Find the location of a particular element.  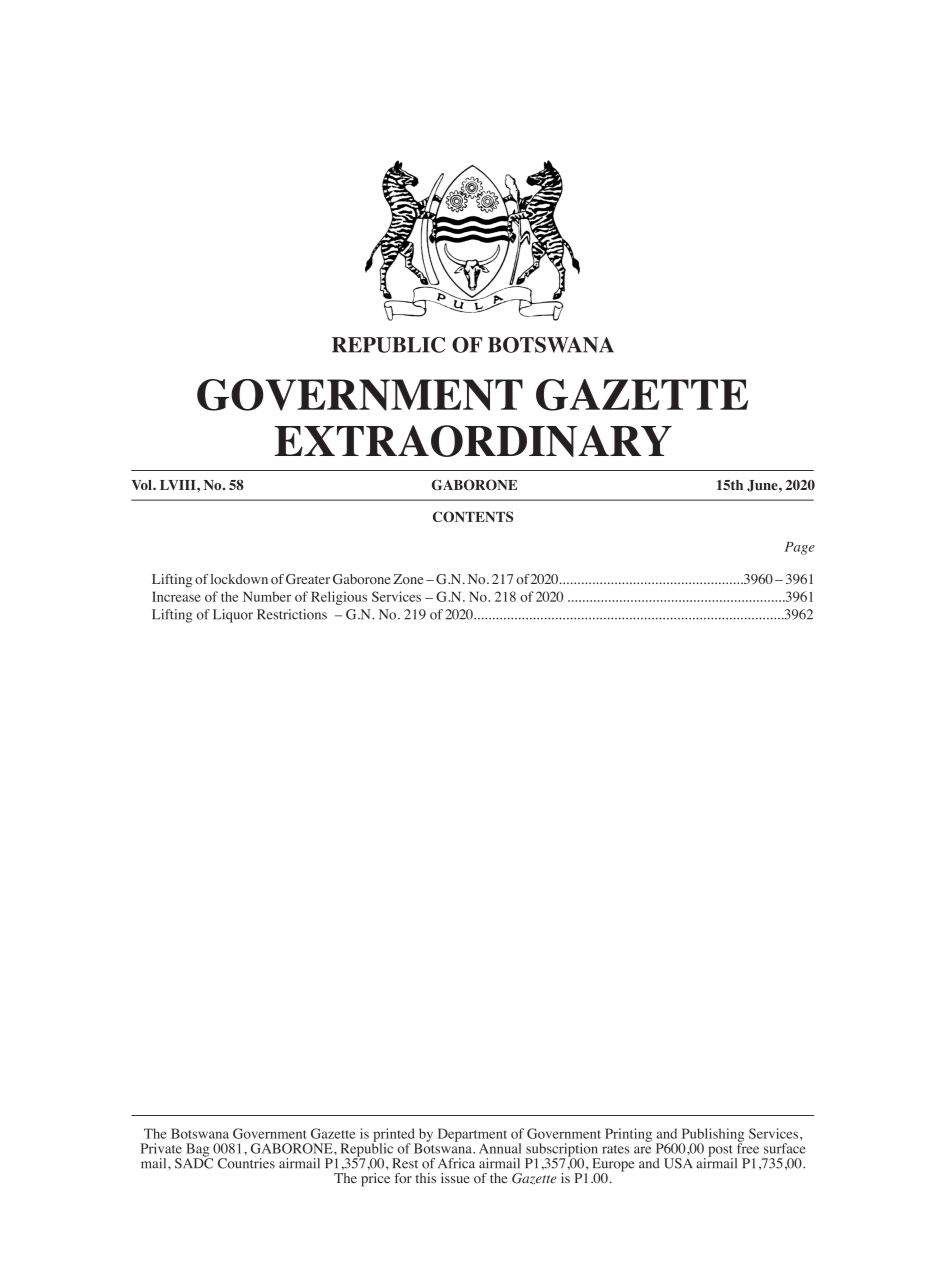

Number is located at coordinates (267, 597).
